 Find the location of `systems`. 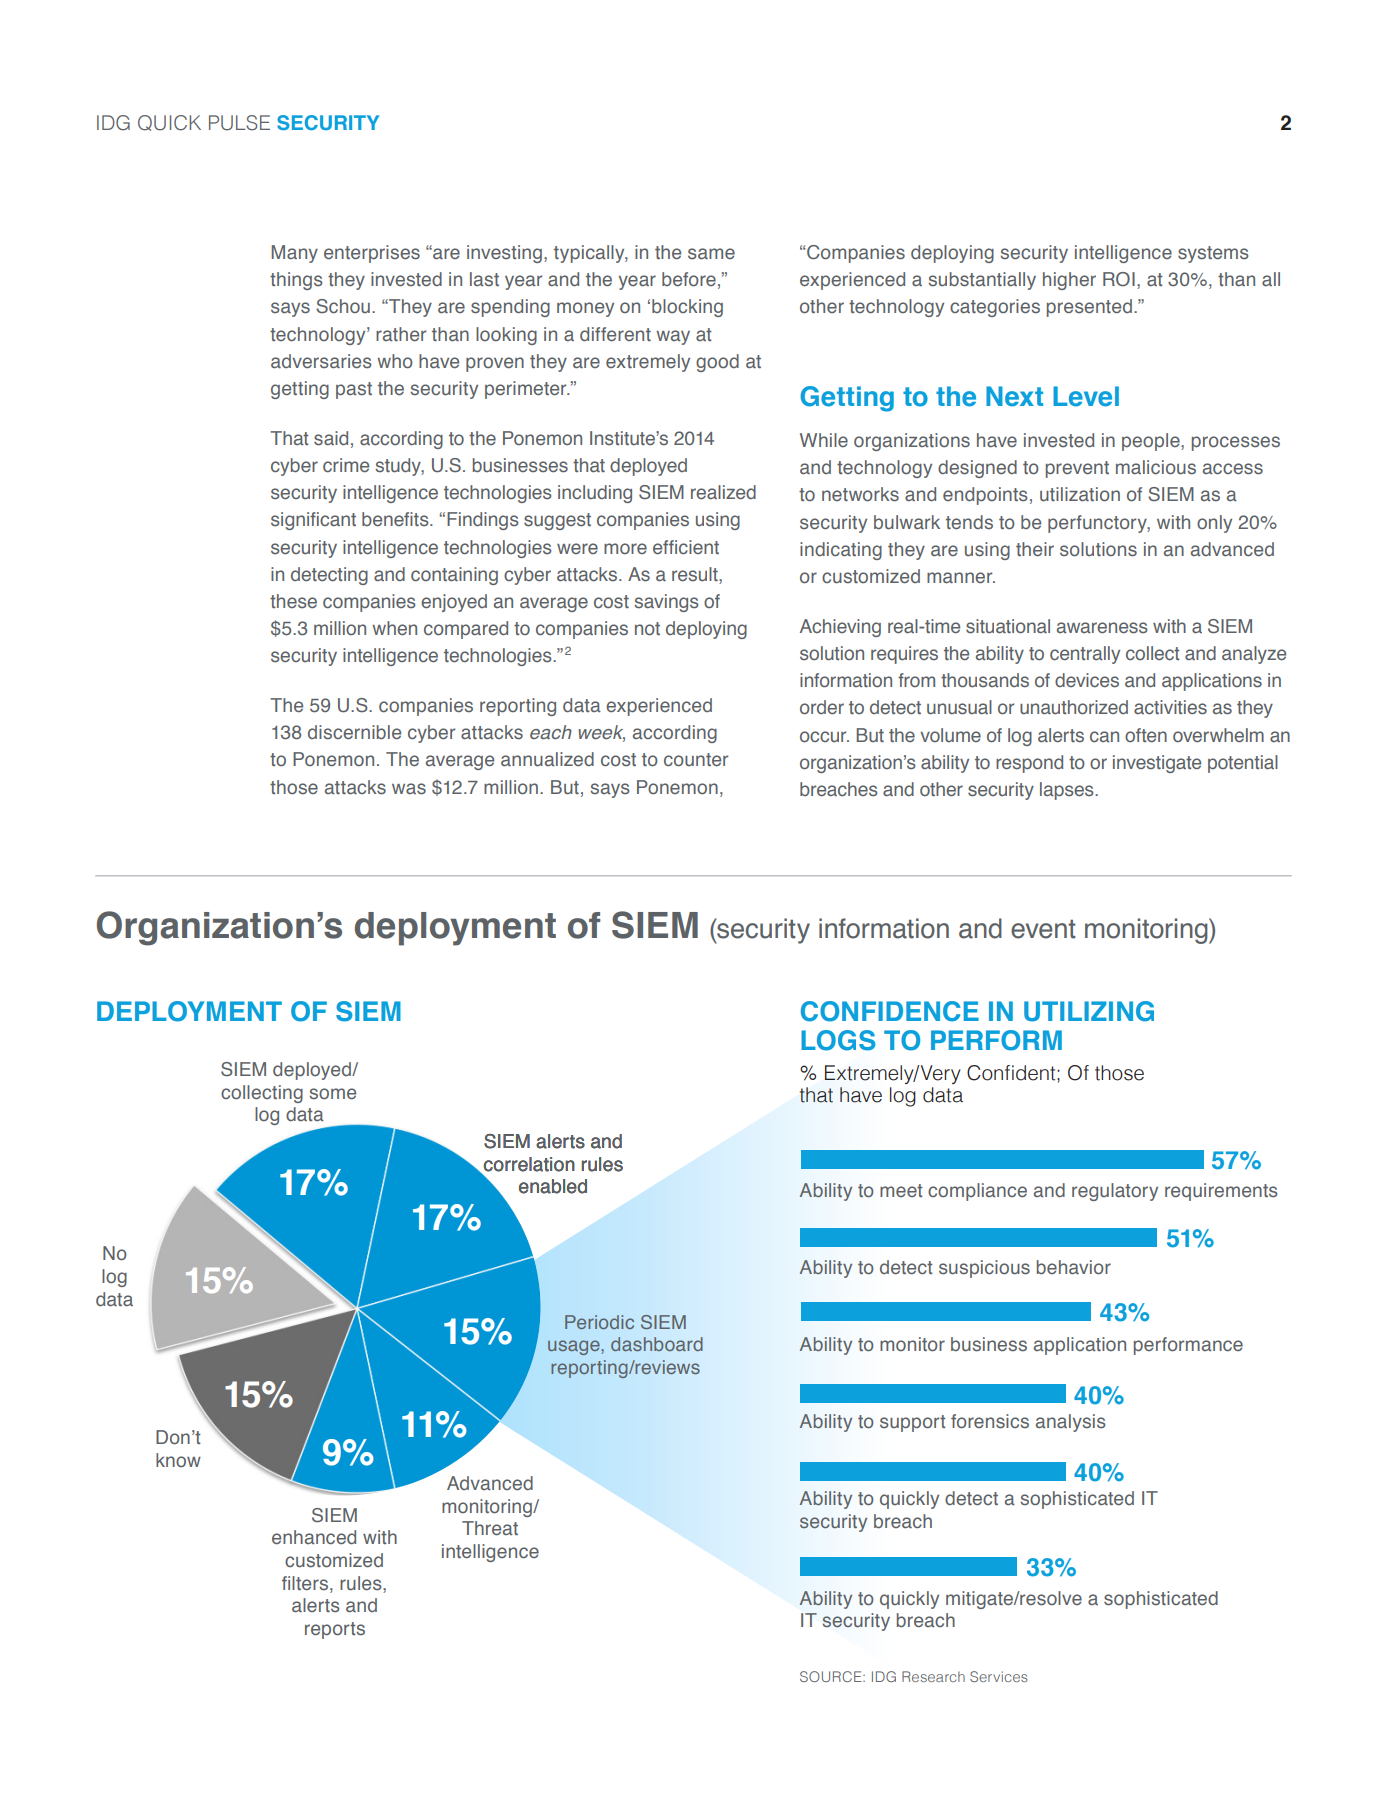

systems is located at coordinates (1213, 254).
